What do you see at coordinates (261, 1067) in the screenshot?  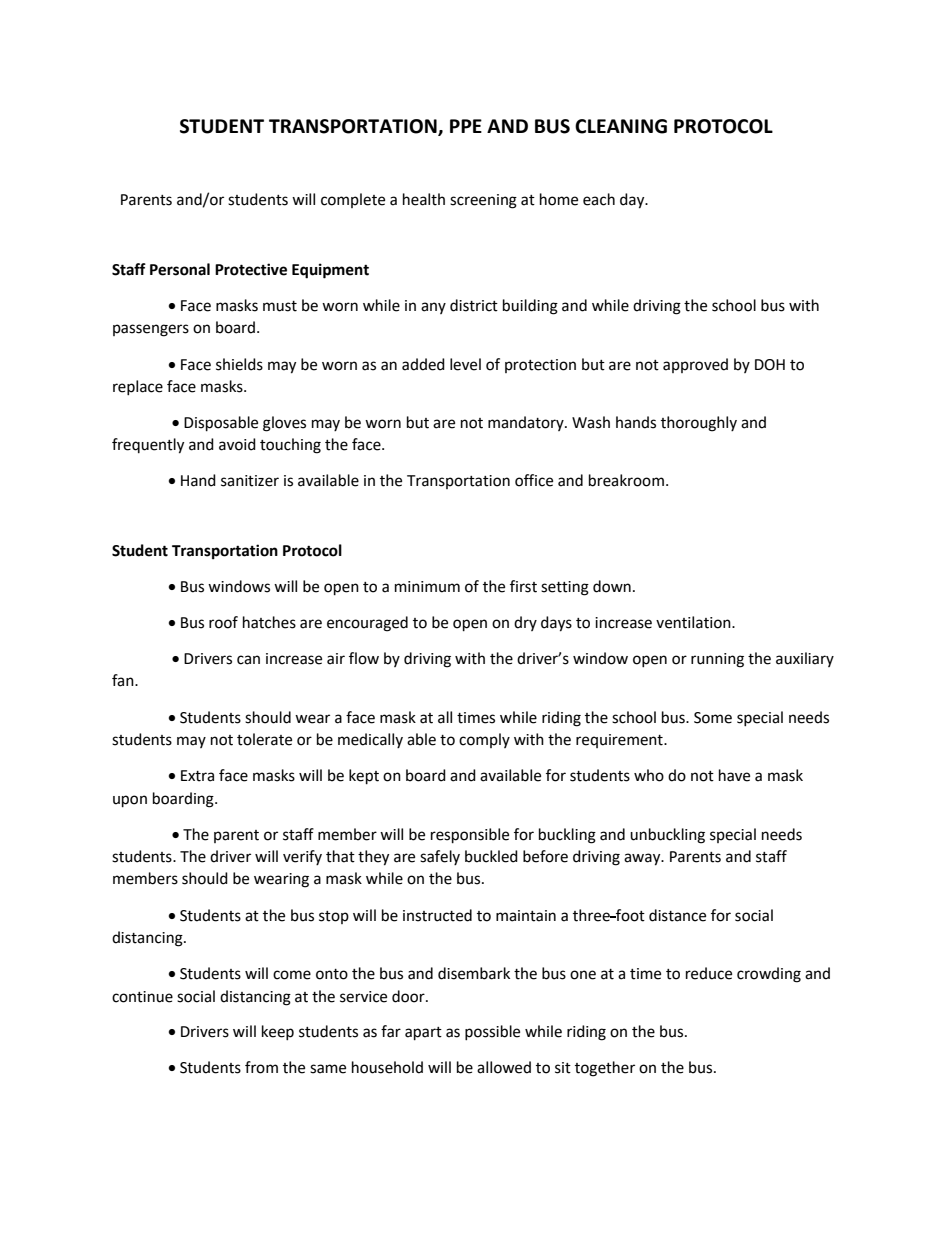 I see `from` at bounding box center [261, 1067].
